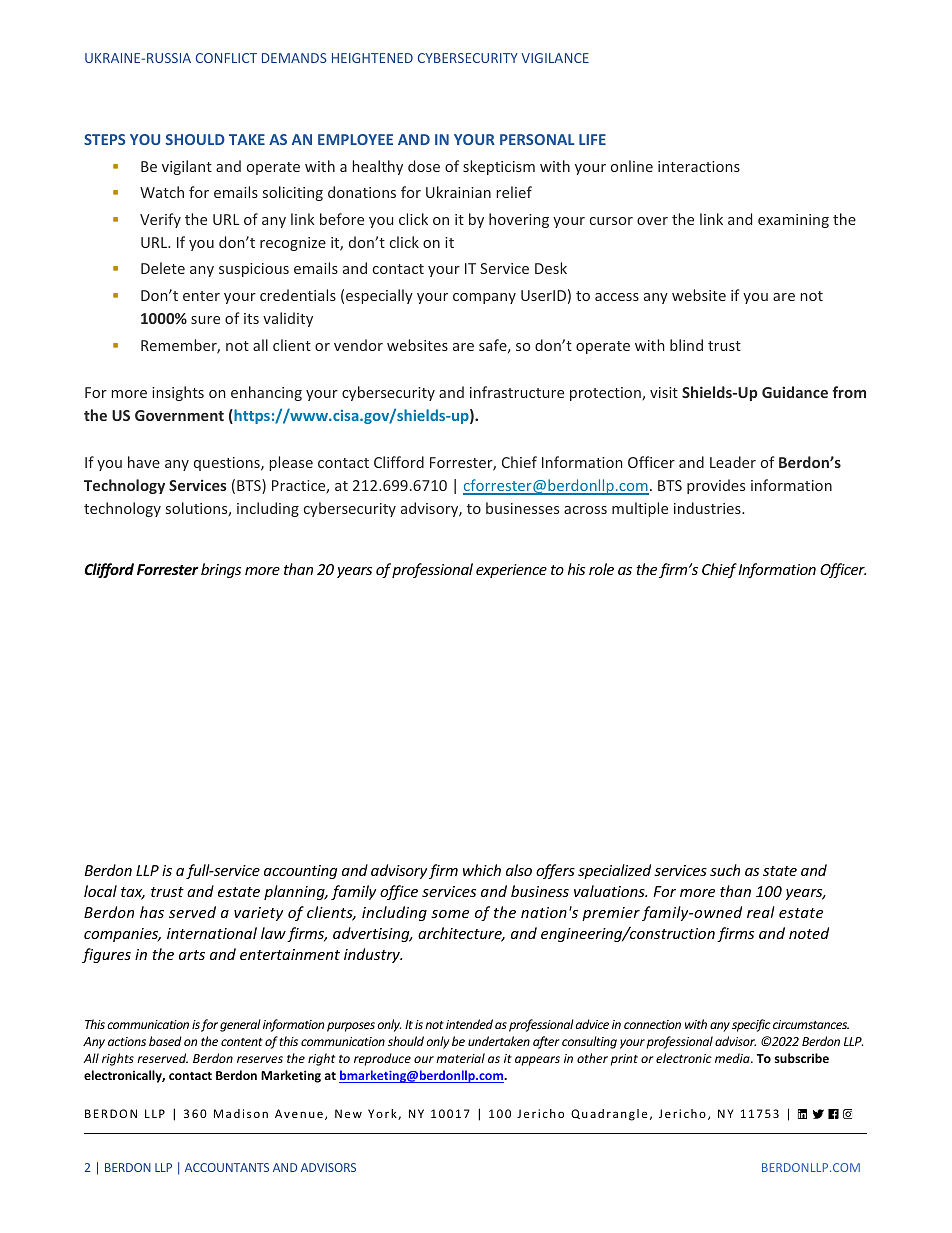  I want to click on CONFLICT, so click(226, 58).
